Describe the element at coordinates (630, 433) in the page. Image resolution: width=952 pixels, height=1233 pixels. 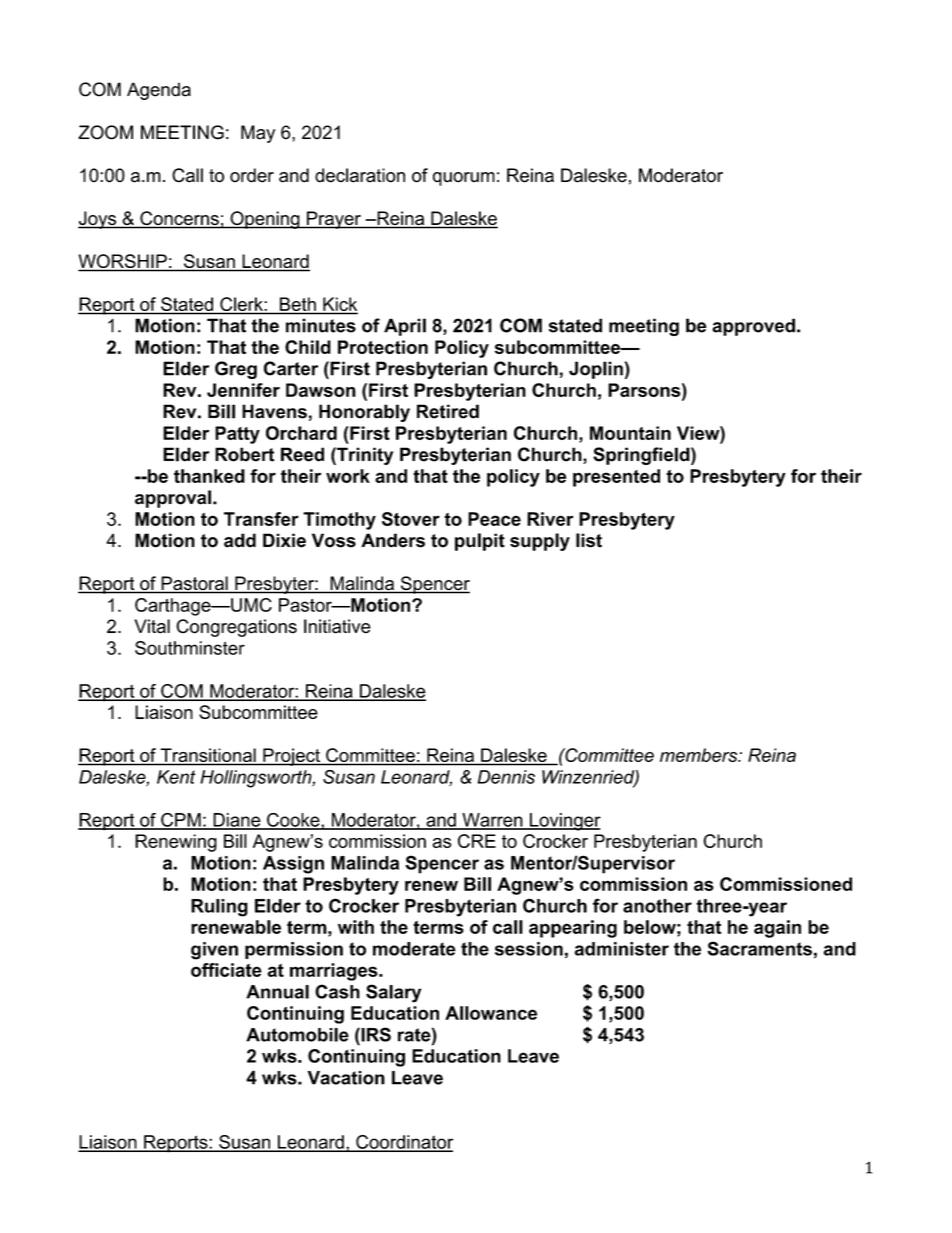
I see `Mountain` at that location.
